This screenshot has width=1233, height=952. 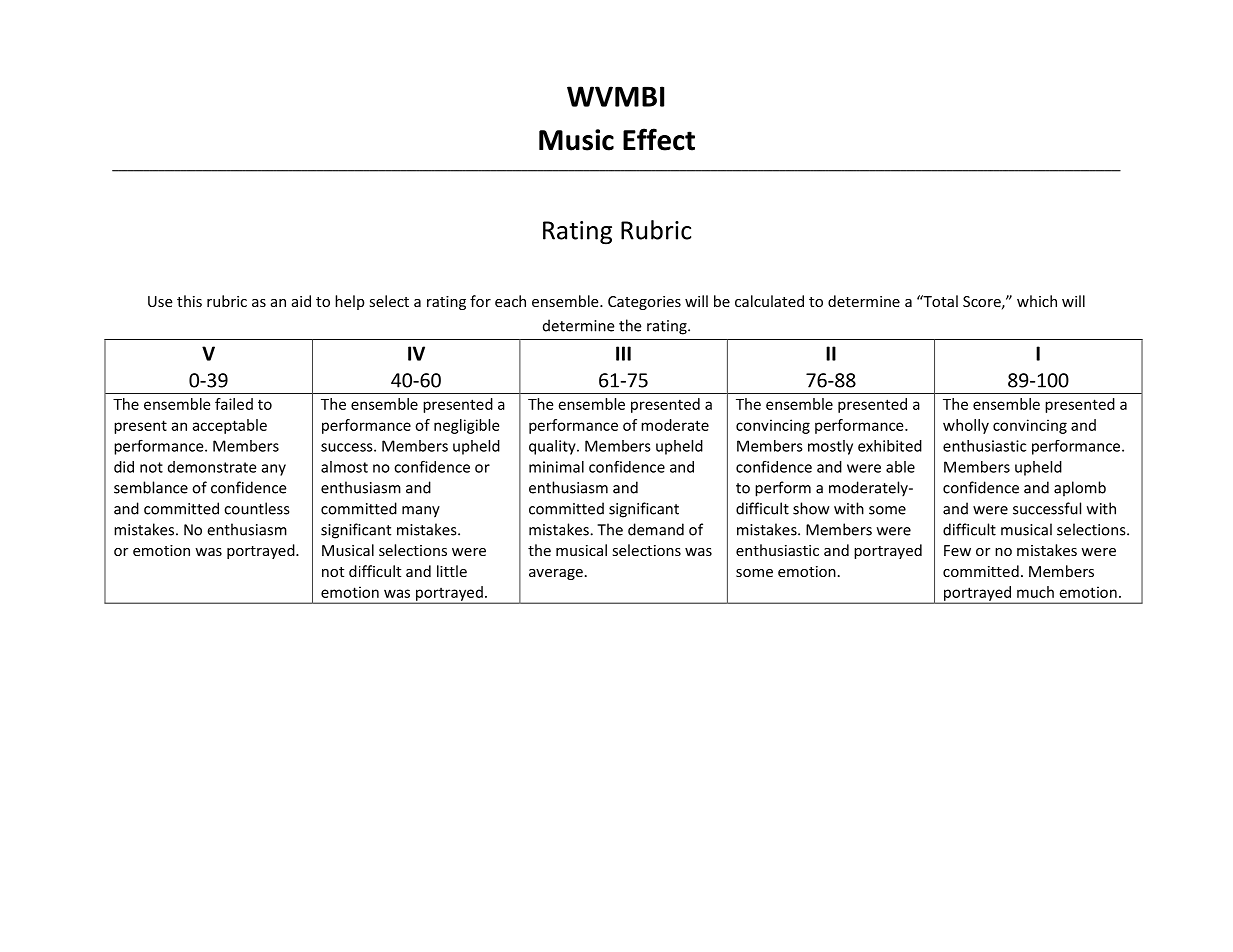 What do you see at coordinates (659, 139) in the screenshot?
I see `Effect` at bounding box center [659, 139].
